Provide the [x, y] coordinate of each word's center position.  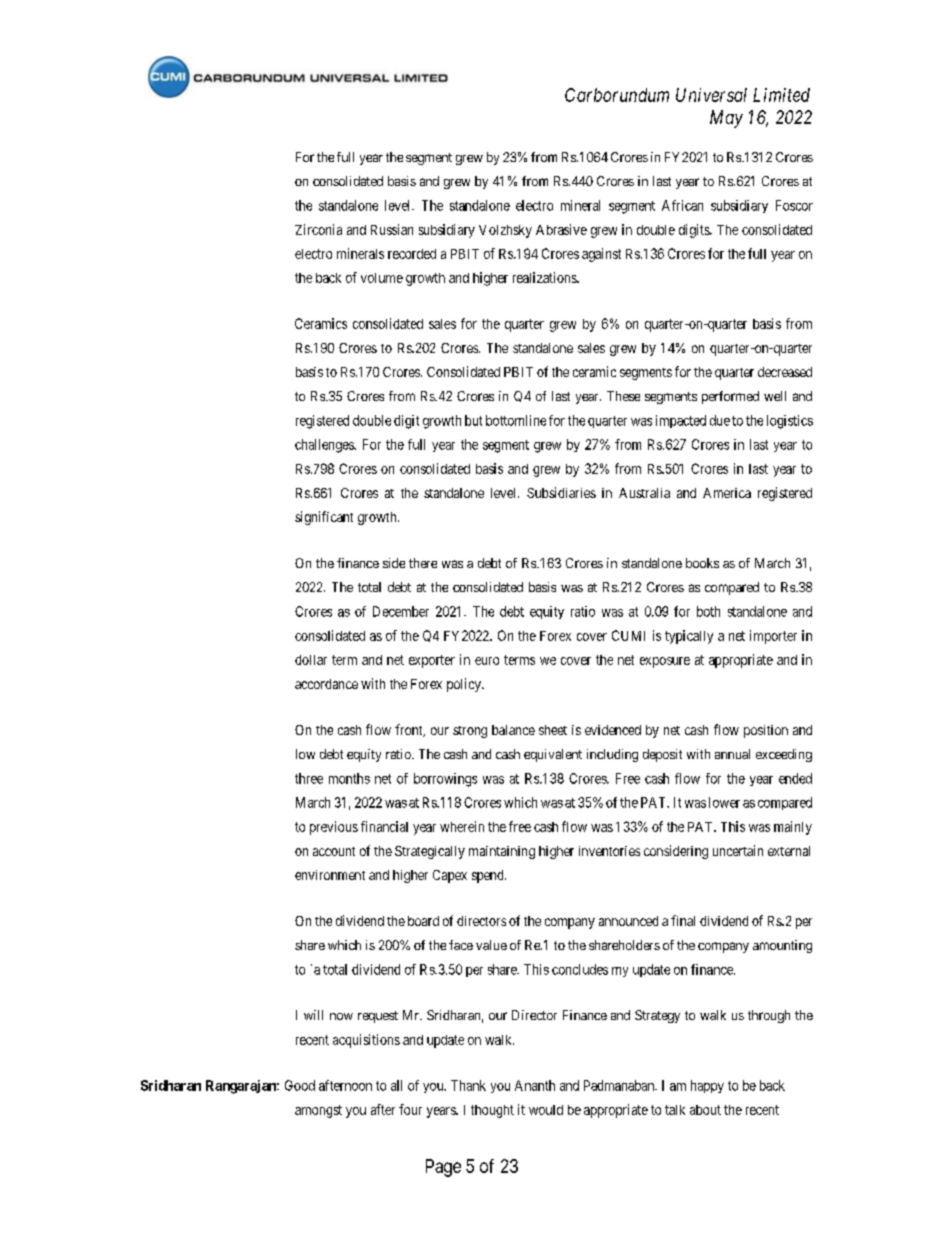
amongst [318, 1111]
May [726, 119]
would [546, 1110]
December [401, 611]
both [708, 611]
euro [487, 661]
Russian [392, 229]
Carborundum [617, 95]
